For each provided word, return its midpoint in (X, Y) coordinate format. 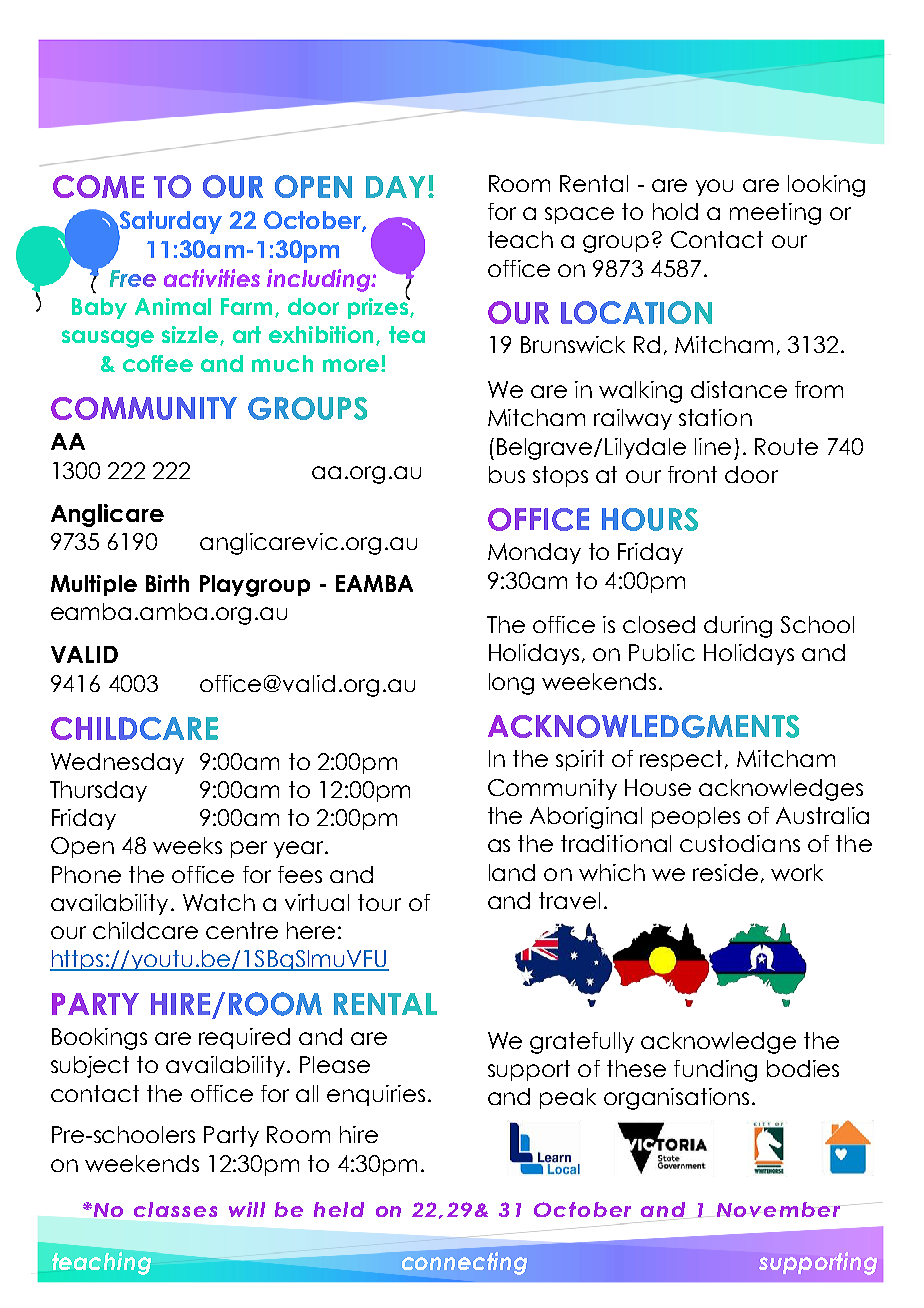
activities (212, 278)
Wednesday (117, 763)
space (579, 215)
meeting (775, 214)
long (511, 684)
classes (175, 1209)
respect (683, 760)
